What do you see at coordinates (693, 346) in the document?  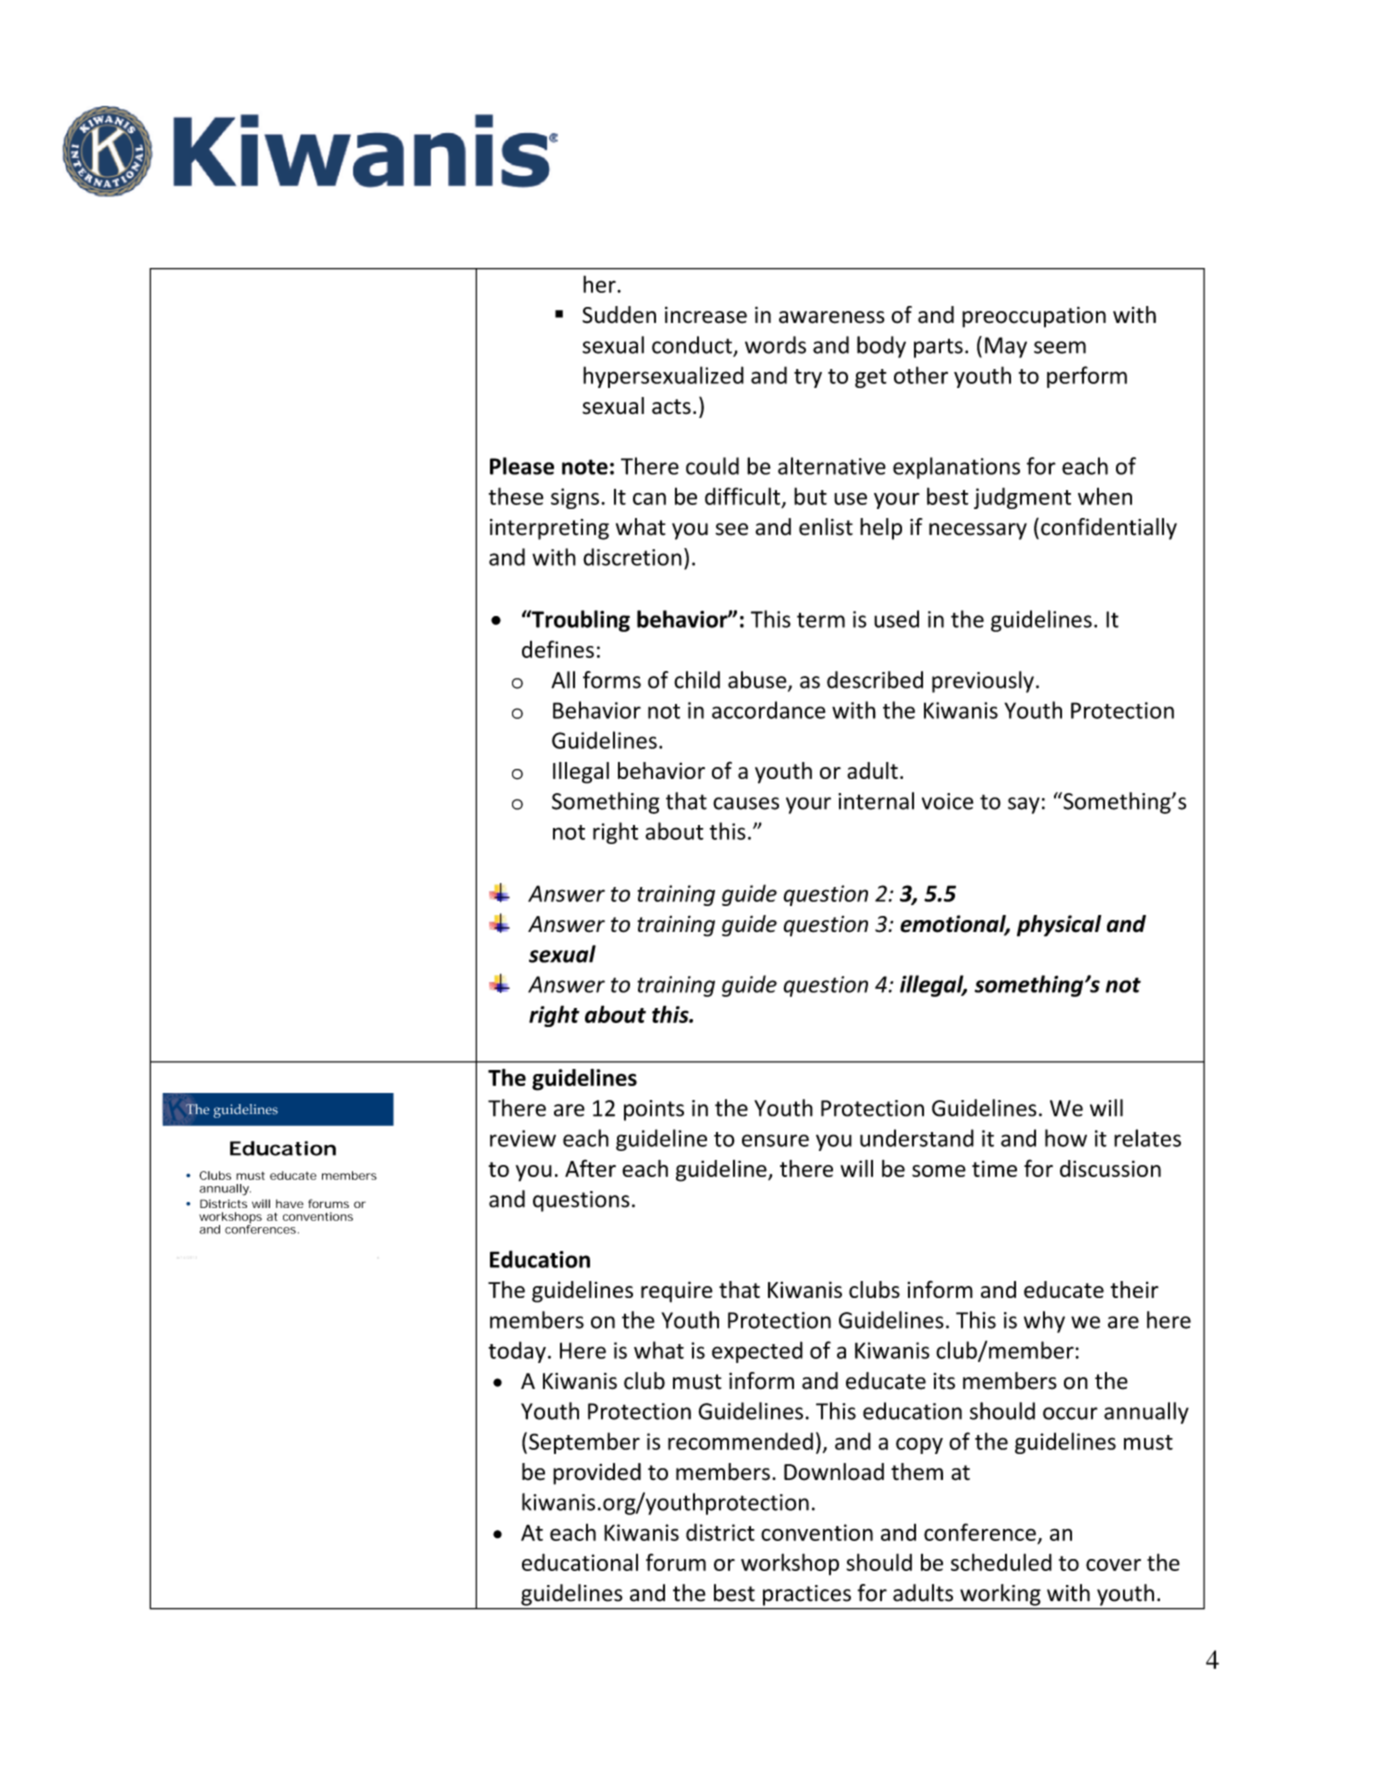 I see `conduct` at bounding box center [693, 346].
